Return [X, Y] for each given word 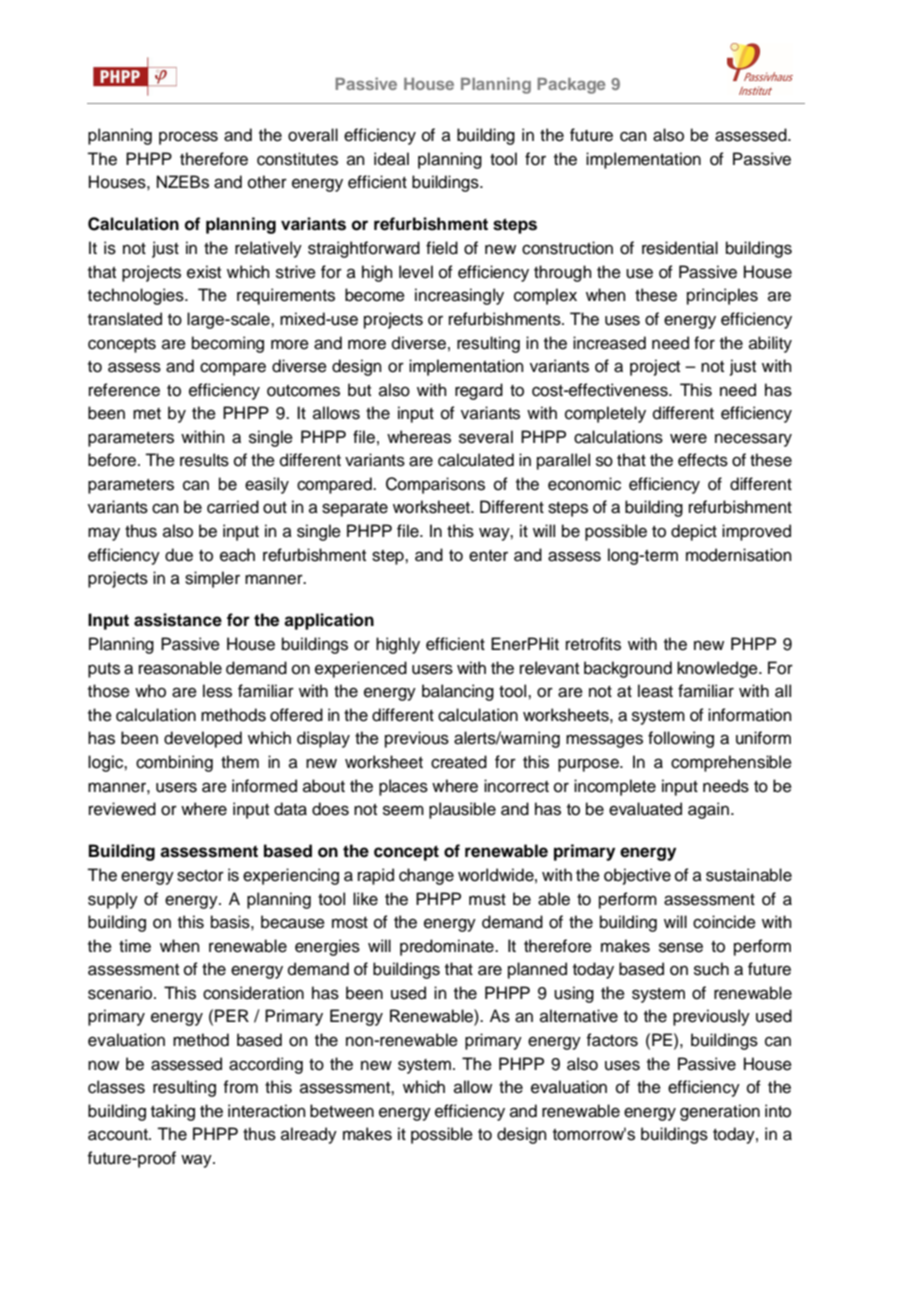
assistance [178, 620]
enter [488, 556]
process [188, 138]
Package [571, 86]
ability [770, 344]
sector [200, 876]
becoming [228, 344]
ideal [391, 159]
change [426, 876]
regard [479, 391]
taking [173, 1112]
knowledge [718, 669]
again [708, 810]
